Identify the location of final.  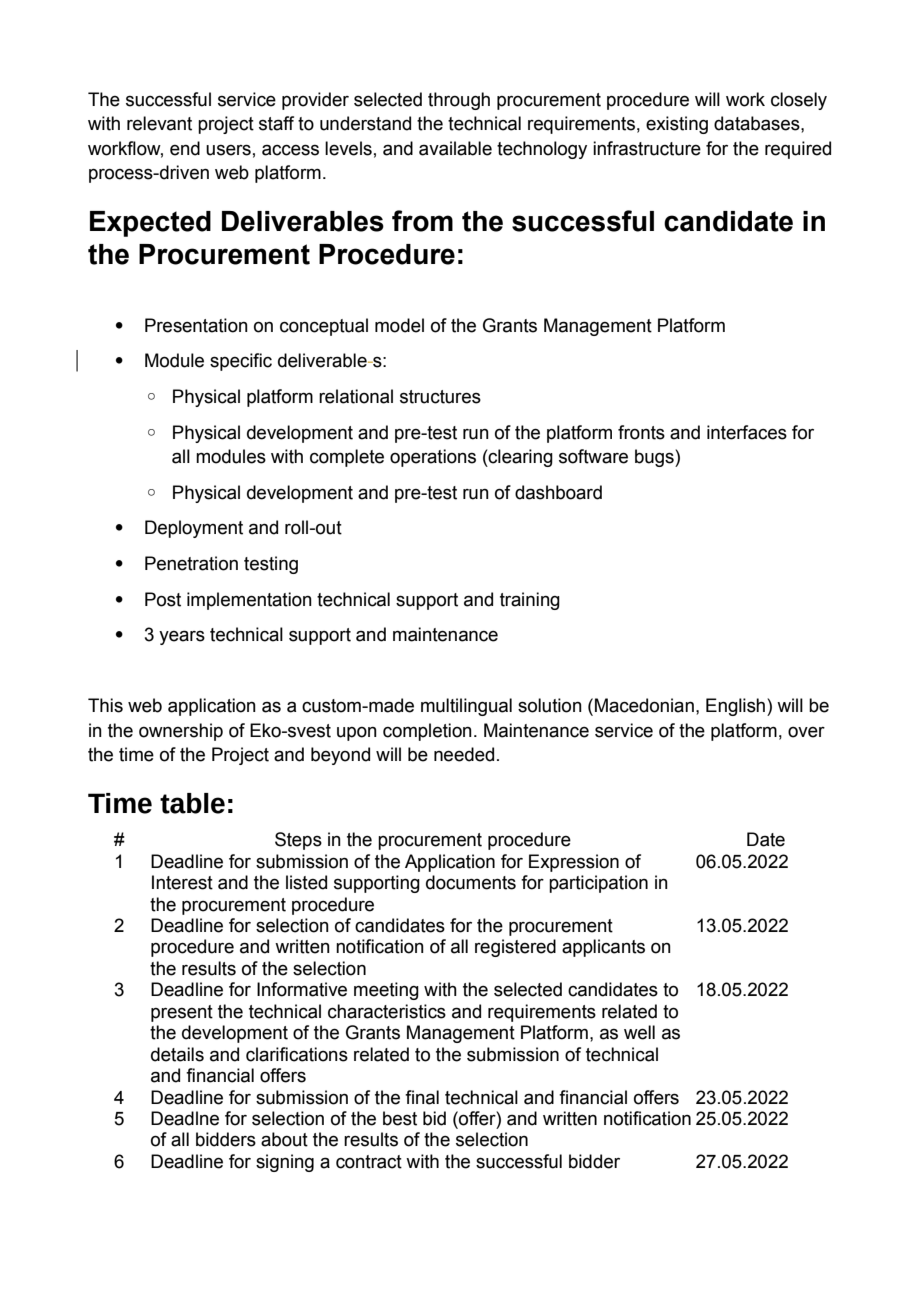
(422, 1097).
